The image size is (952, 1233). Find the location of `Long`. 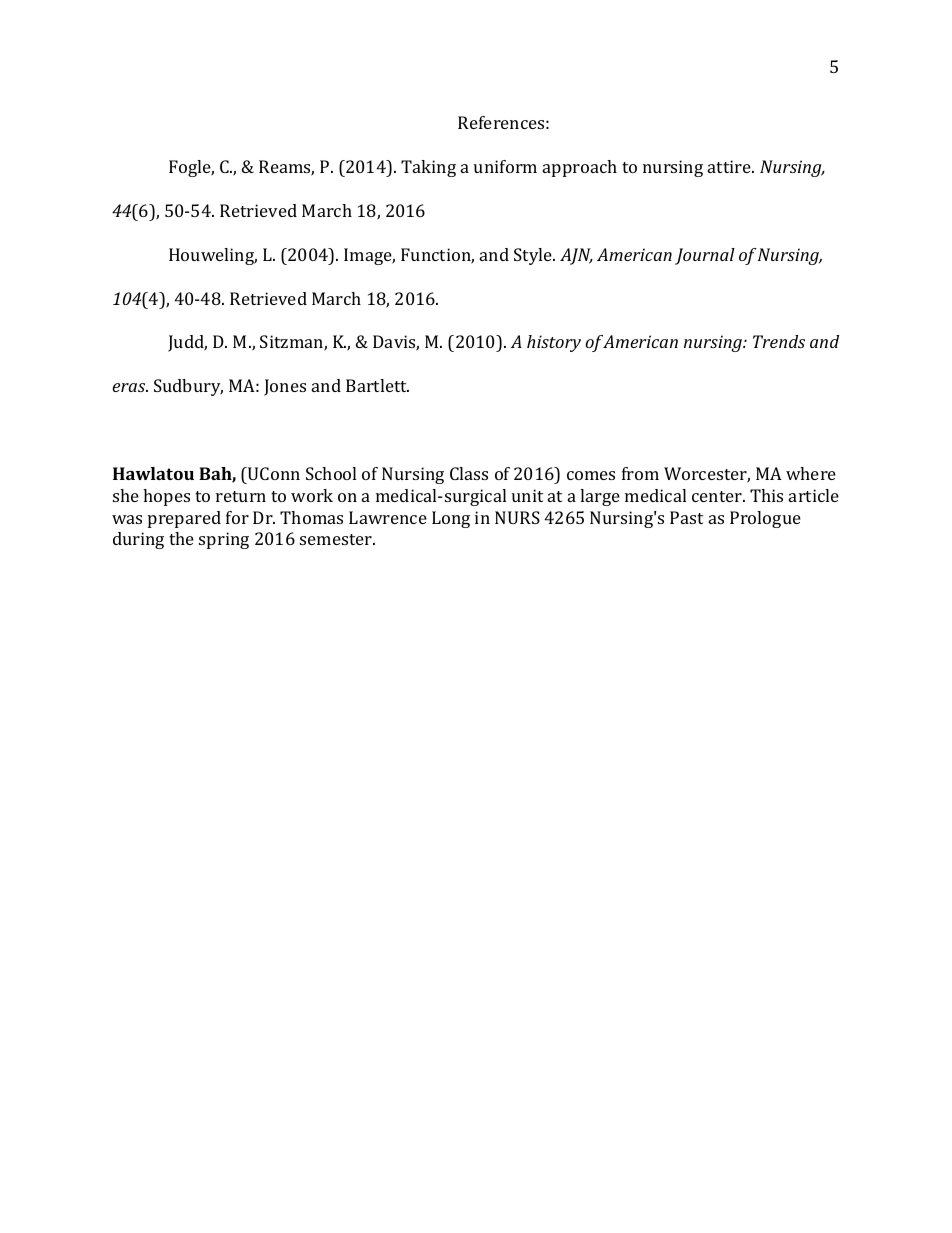

Long is located at coordinates (451, 519).
